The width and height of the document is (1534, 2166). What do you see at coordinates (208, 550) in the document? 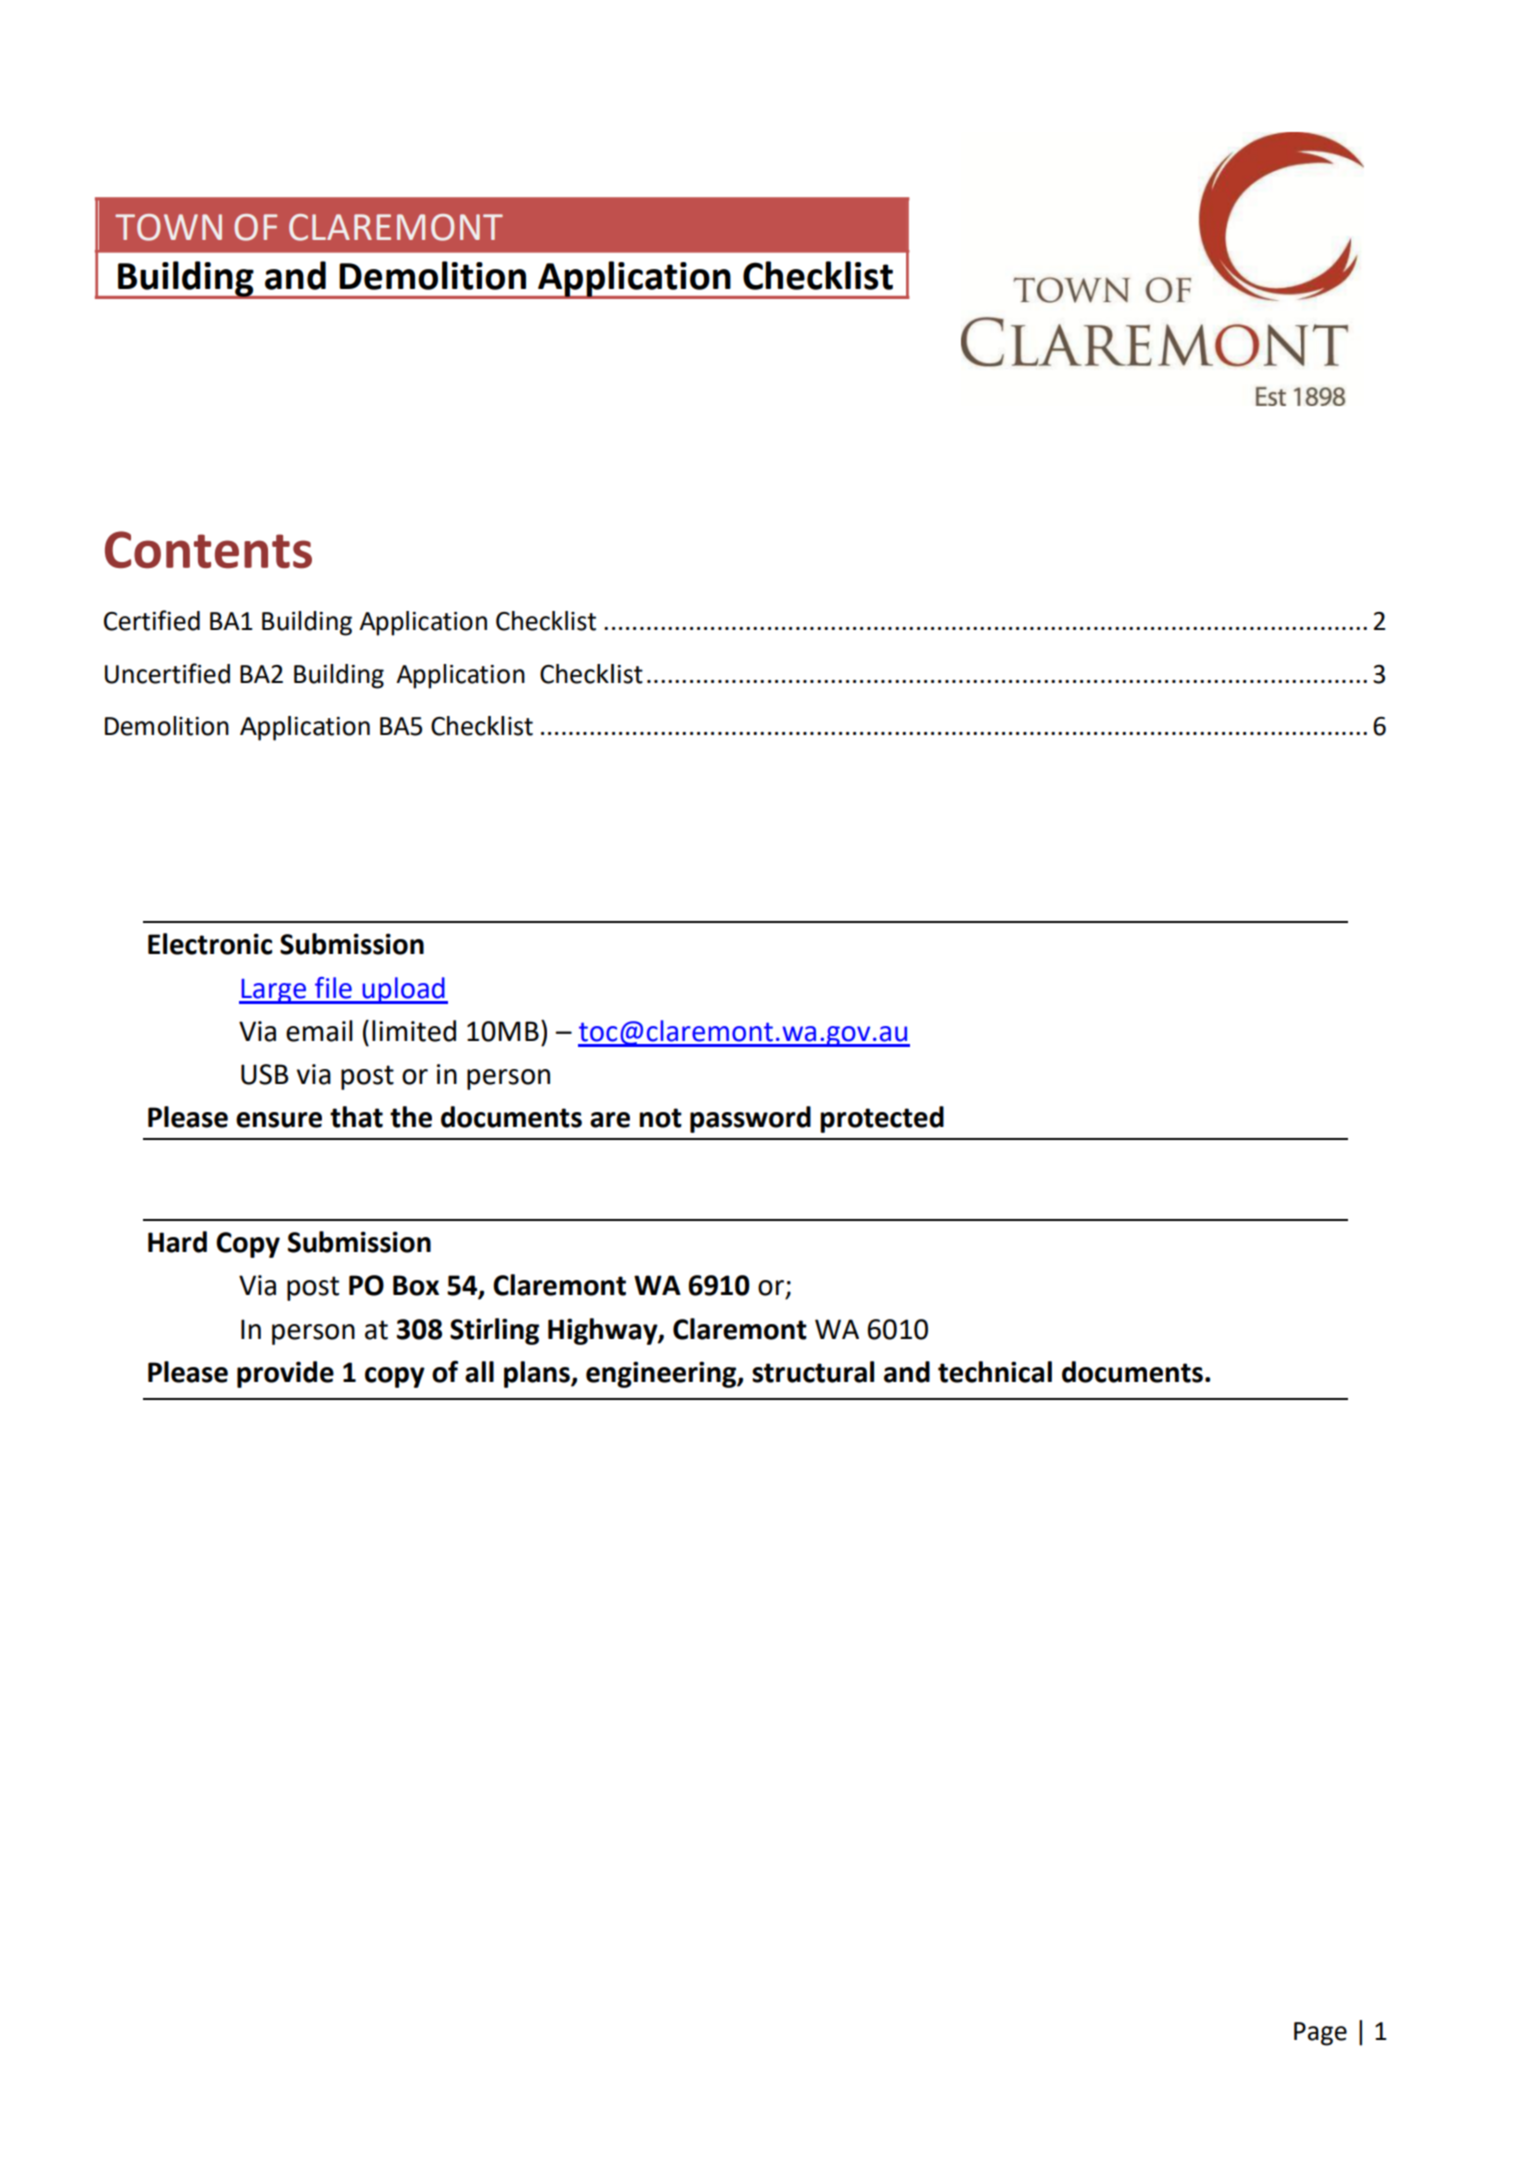
I see `Contents` at bounding box center [208, 550].
